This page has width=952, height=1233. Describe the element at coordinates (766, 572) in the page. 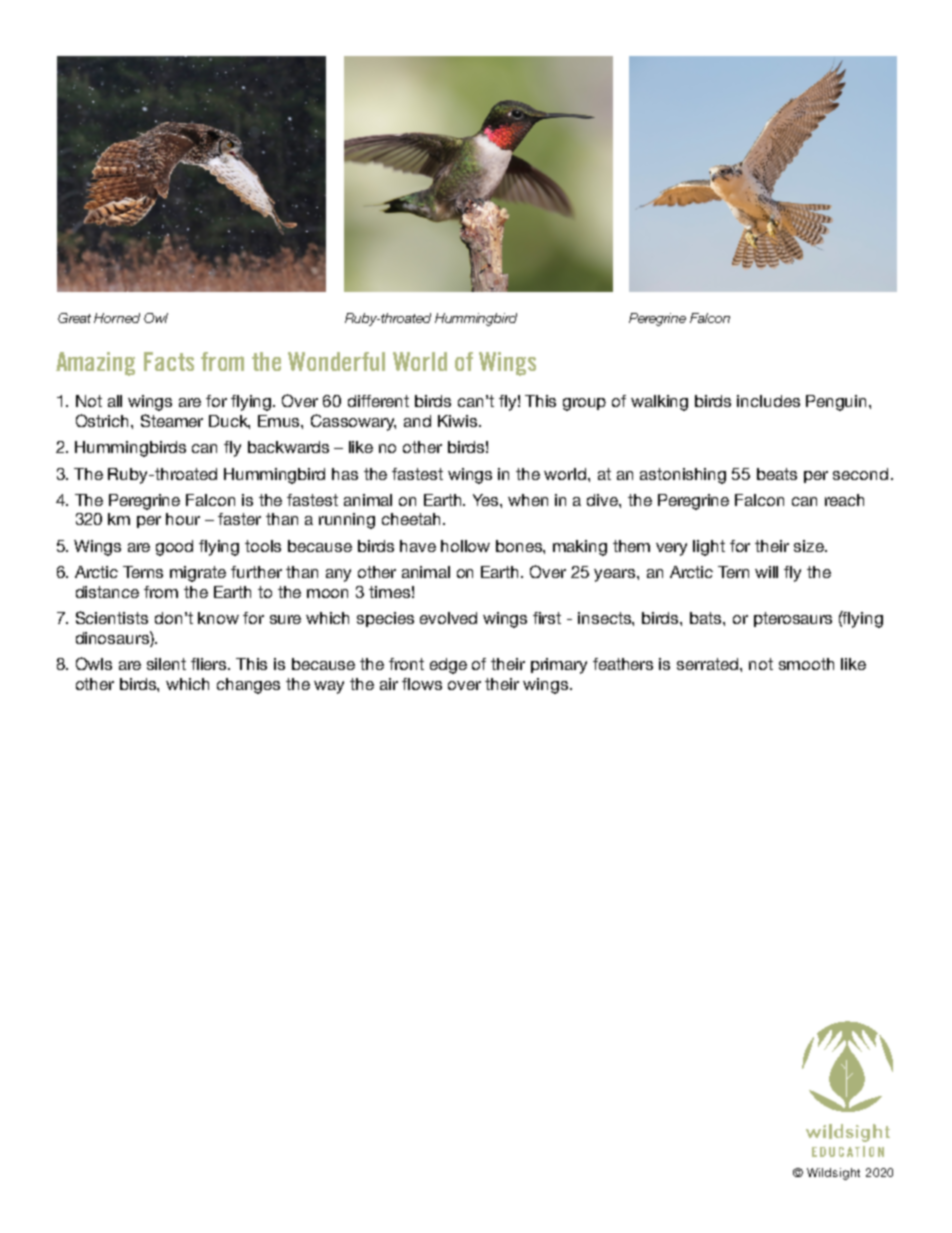

I see `will` at that location.
